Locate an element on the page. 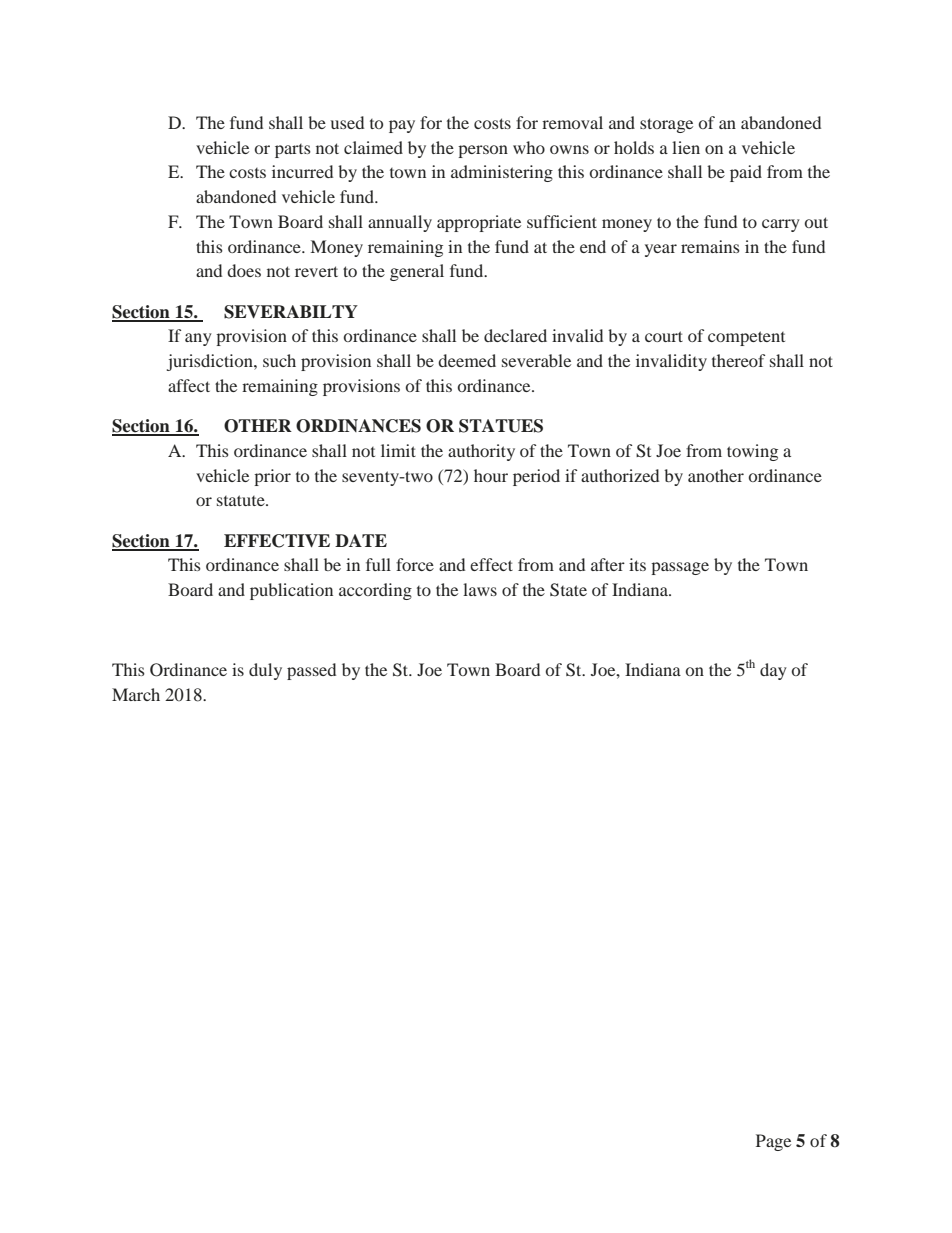 The image size is (952, 1233). Page is located at coordinates (773, 1142).
